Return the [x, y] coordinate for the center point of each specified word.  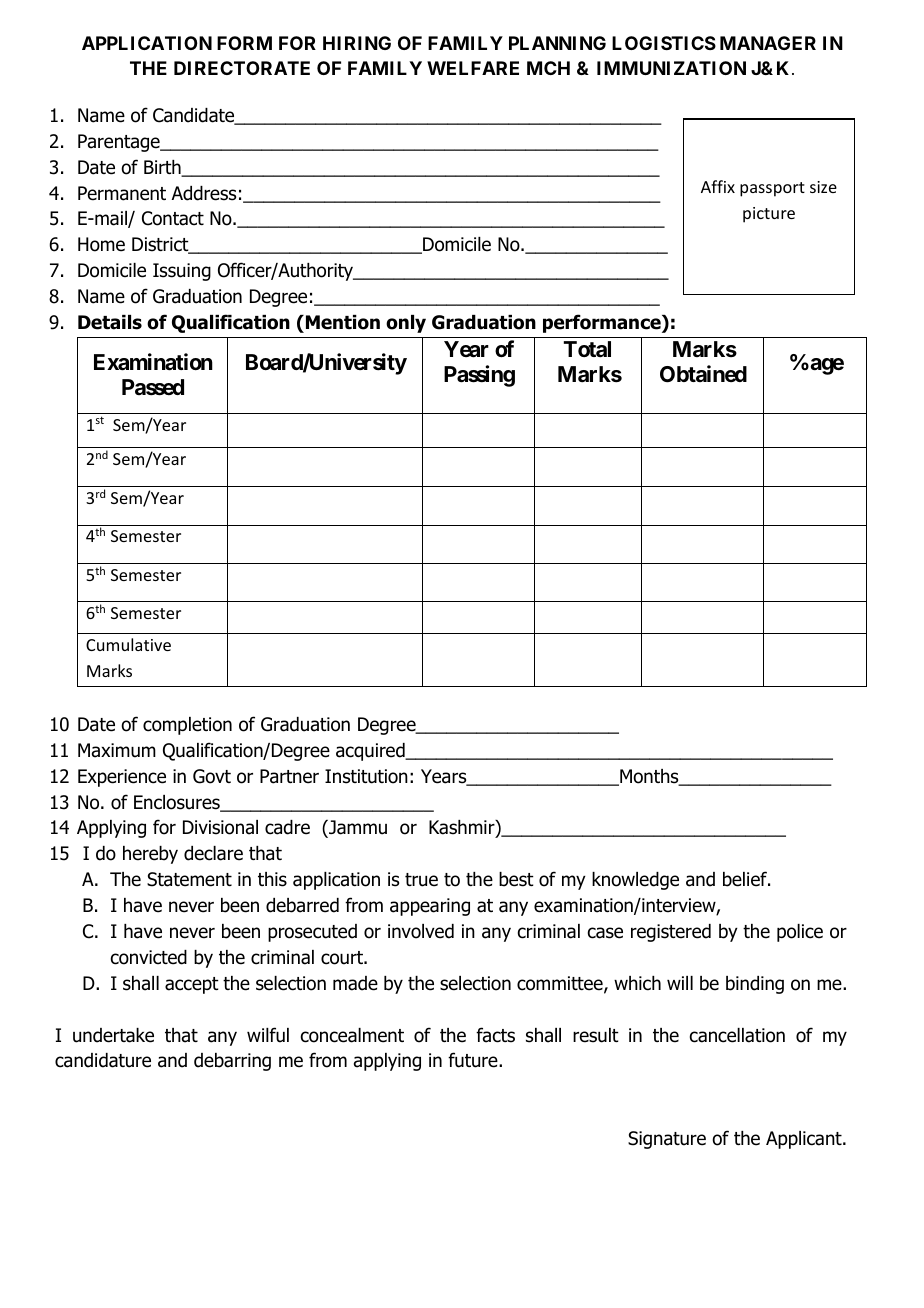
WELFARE [473, 68]
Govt [212, 776]
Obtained [703, 374]
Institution [366, 776]
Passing [479, 376]
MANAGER [768, 43]
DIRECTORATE [242, 68]
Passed [153, 387]
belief [746, 879]
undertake [113, 1035]
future [474, 1060]
